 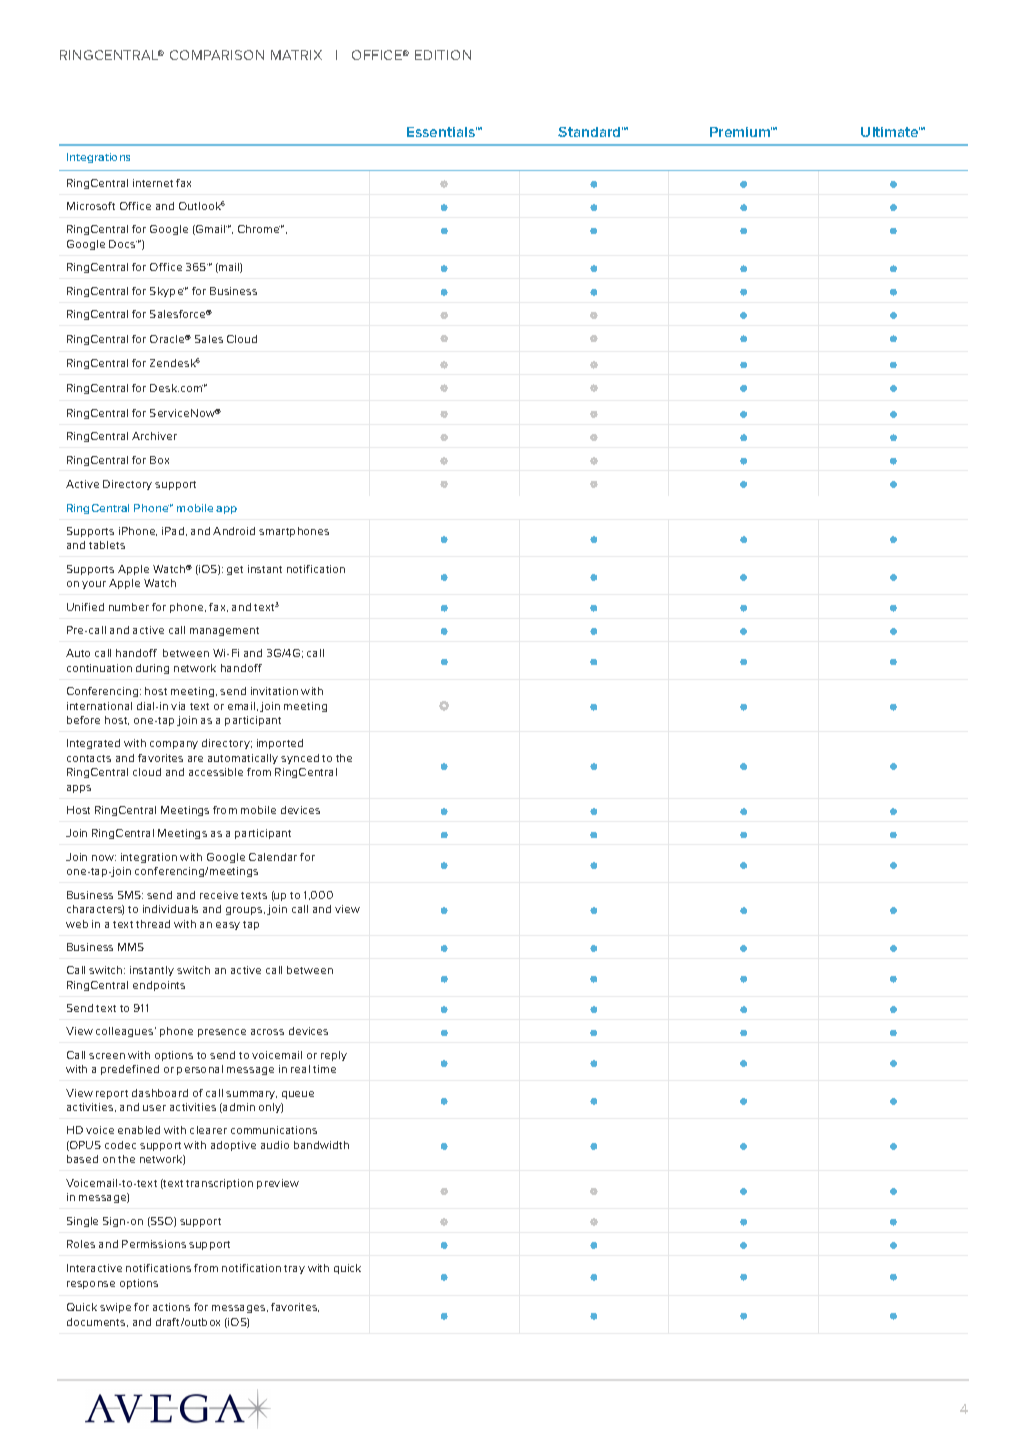 I want to click on reply, so click(x=334, y=1056).
